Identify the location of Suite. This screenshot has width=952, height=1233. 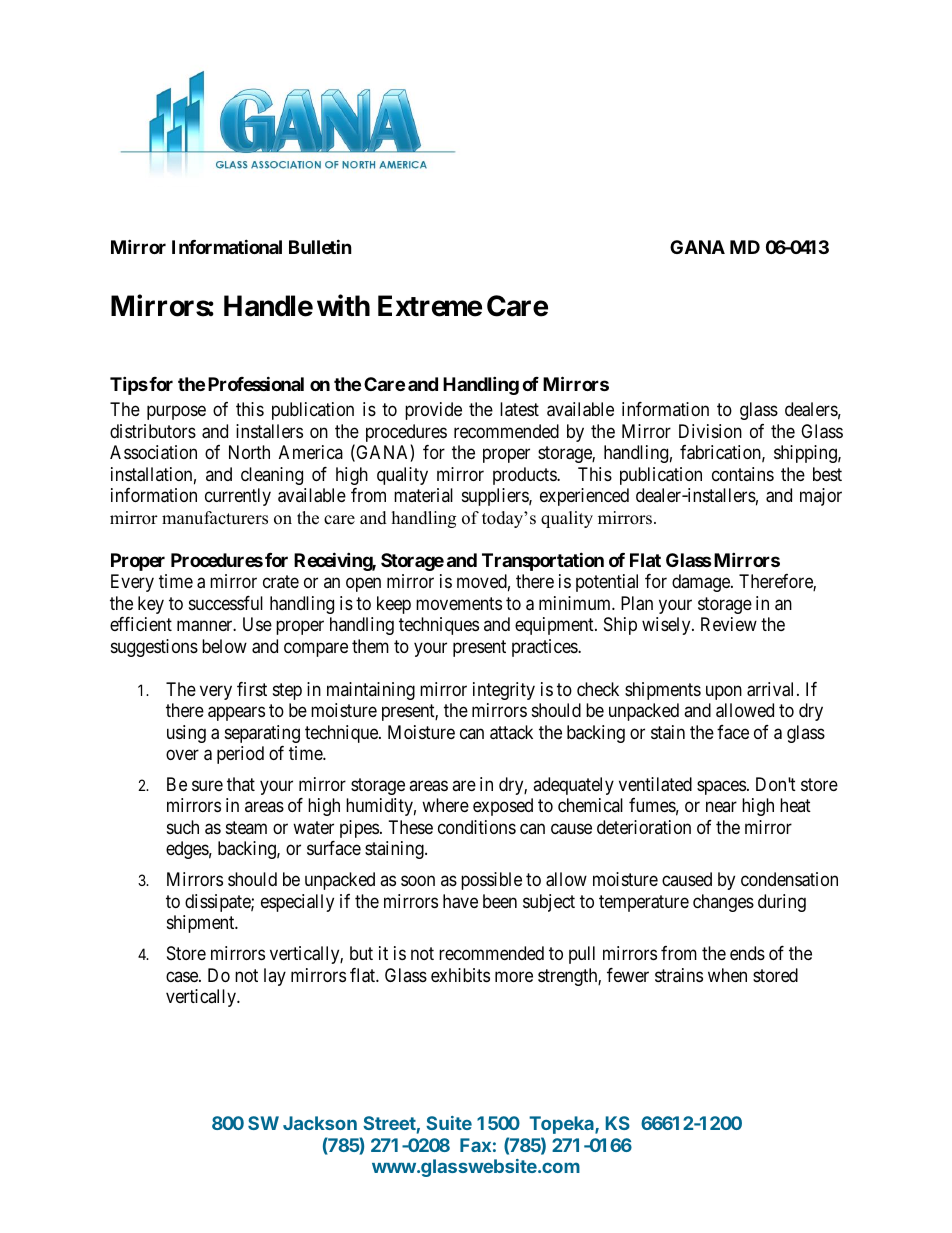
(449, 1123).
